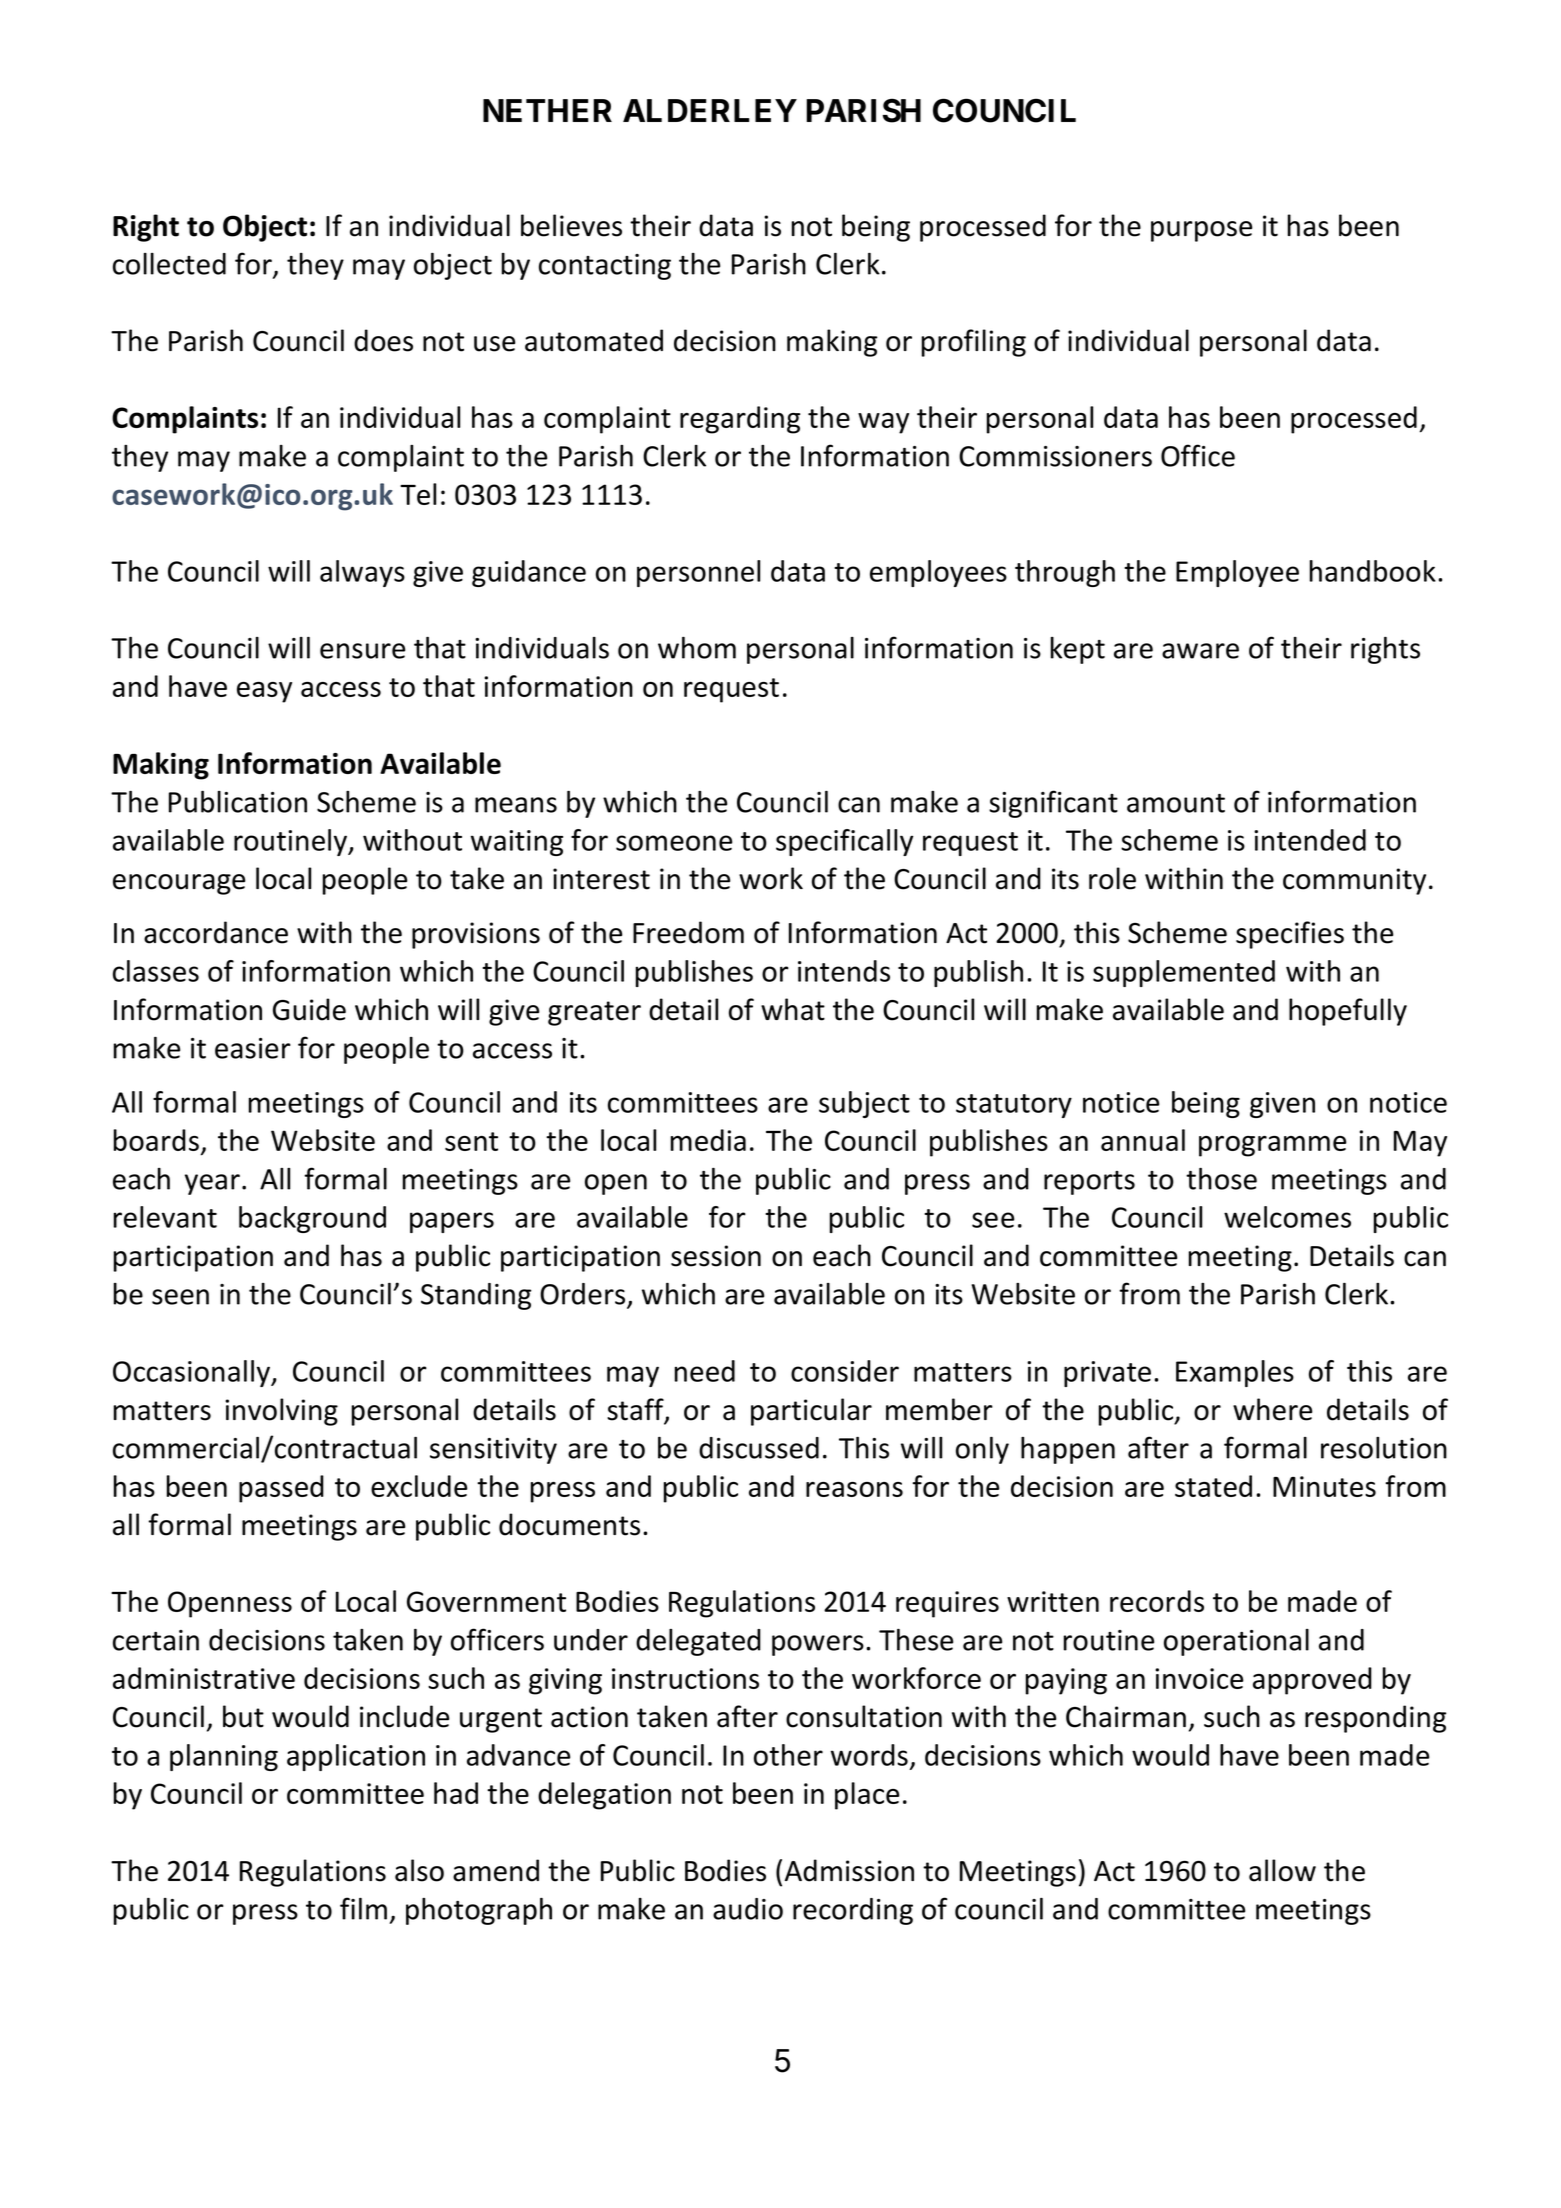 This image has height=2208, width=1561. Describe the element at coordinates (1201, 231) in the image. I see `purpose` at that location.
